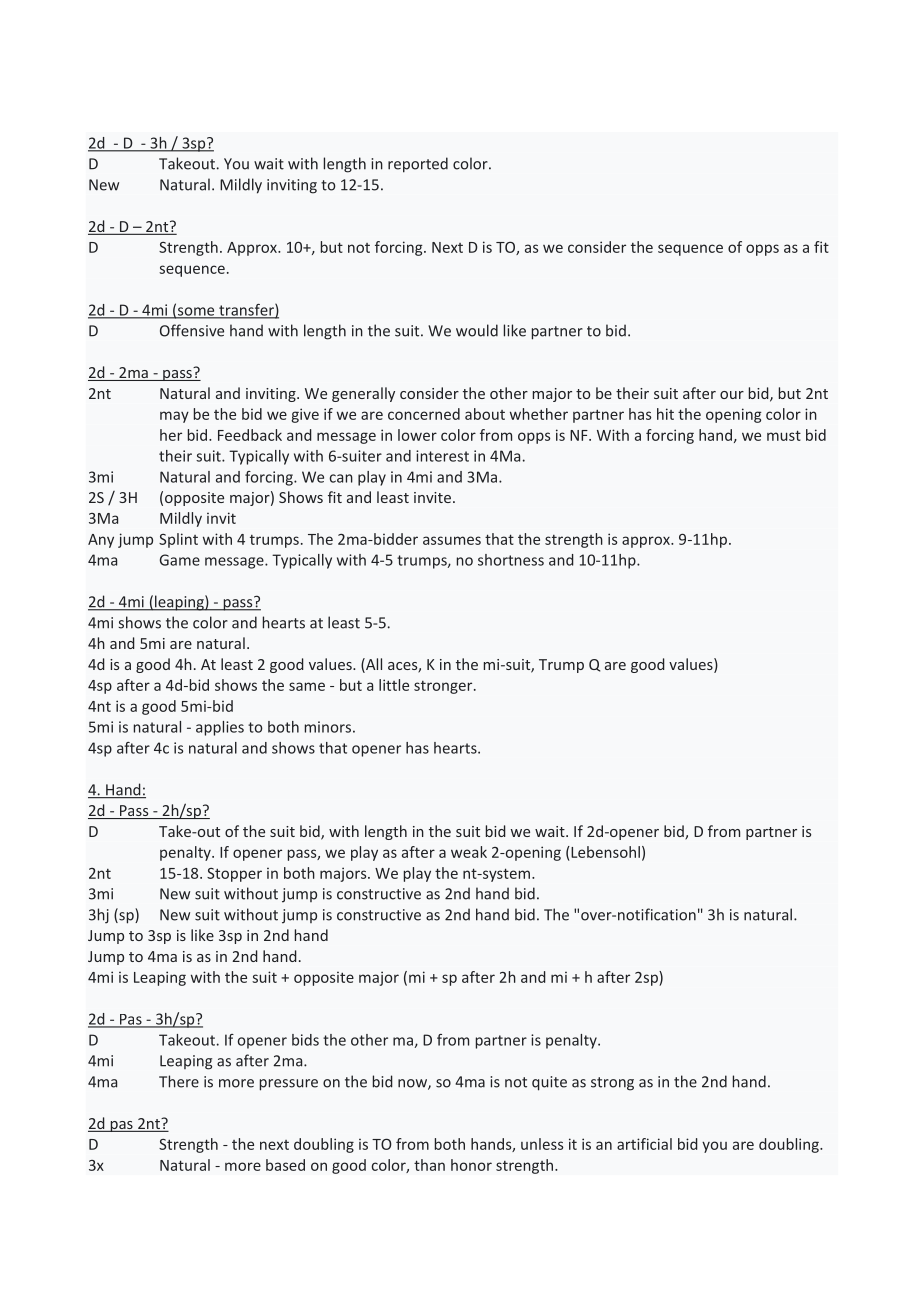 The width and height of the screenshot is (924, 1308). What do you see at coordinates (418, 165) in the screenshot?
I see `reported` at bounding box center [418, 165].
